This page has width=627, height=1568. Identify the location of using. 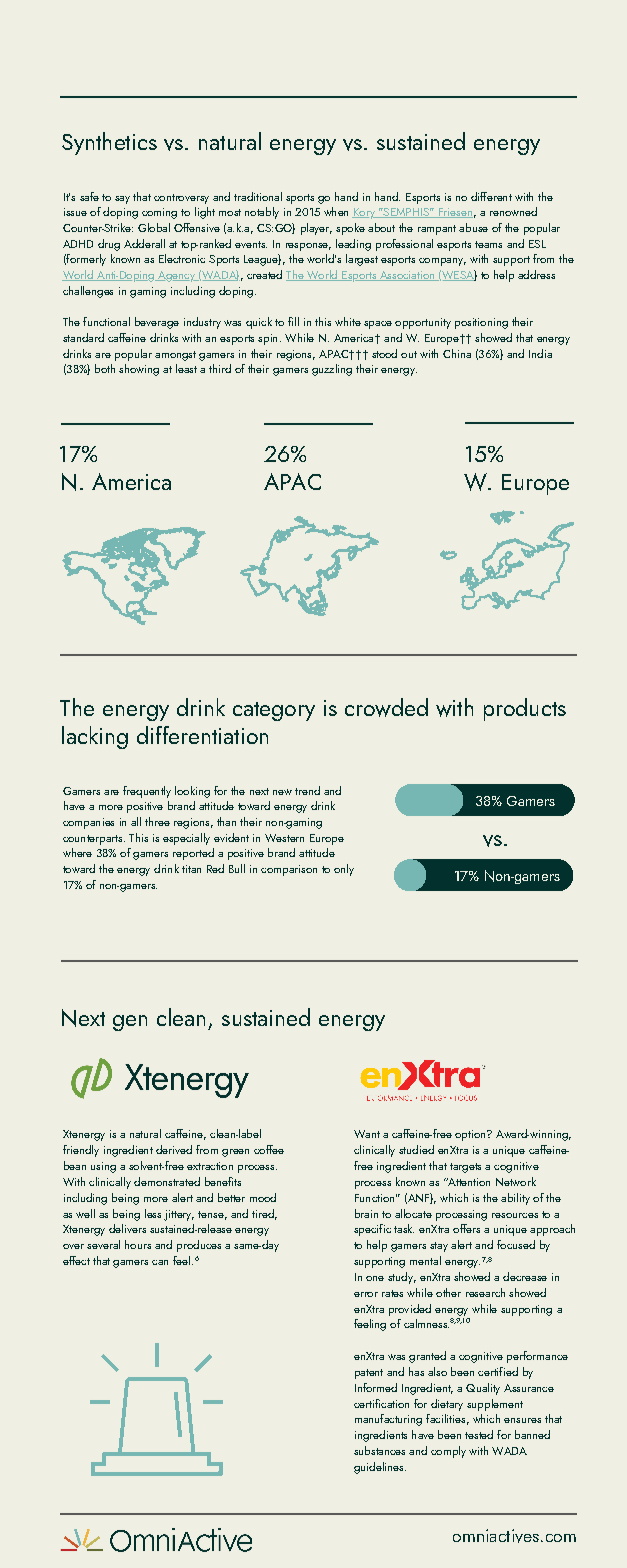
(103, 1167).
